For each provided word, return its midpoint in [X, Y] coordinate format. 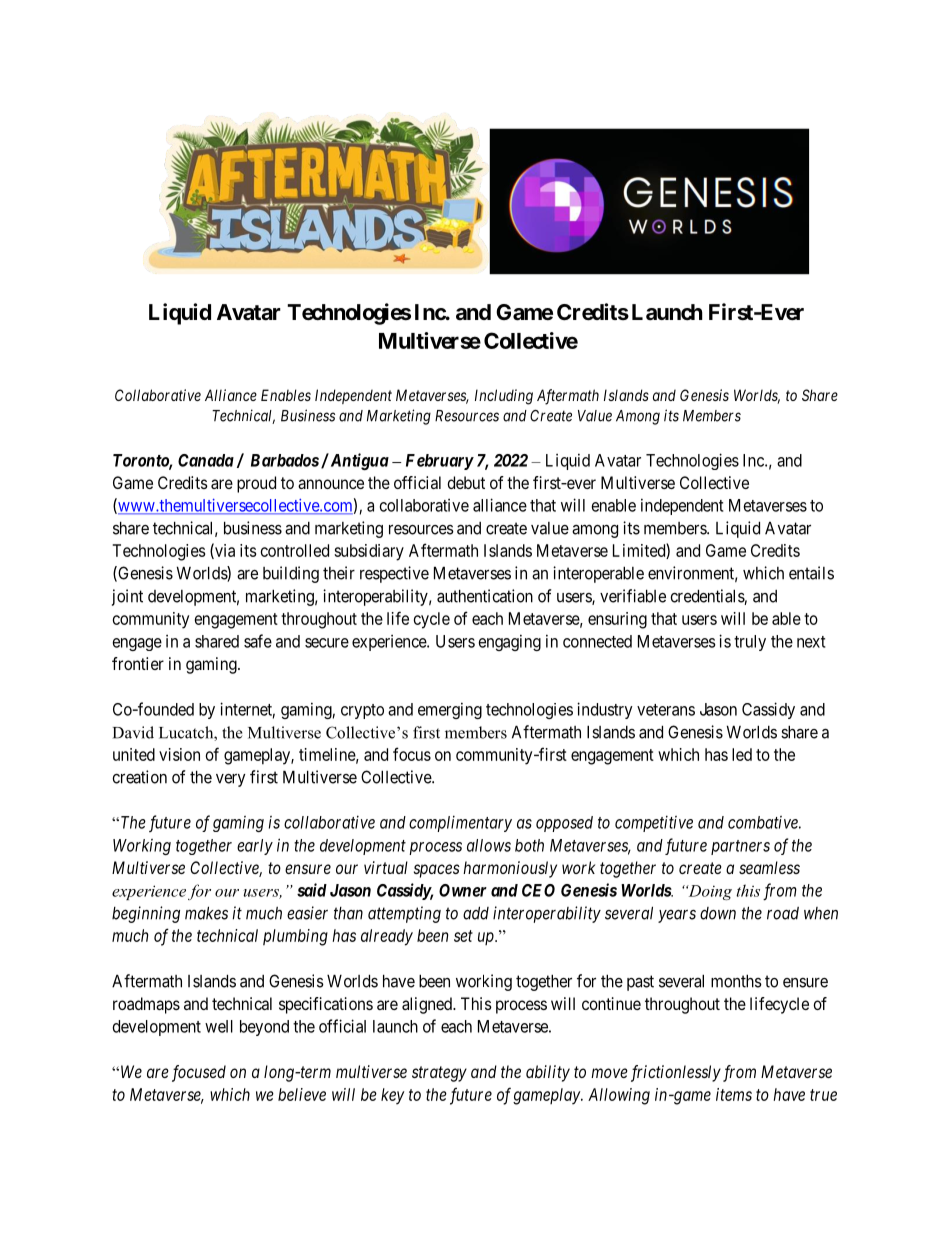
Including [504, 397]
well [219, 1026]
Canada [206, 460]
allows [489, 845]
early [255, 847]
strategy [439, 1074]
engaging [510, 642]
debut [466, 482]
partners [740, 847]
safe [258, 641]
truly [750, 643]
